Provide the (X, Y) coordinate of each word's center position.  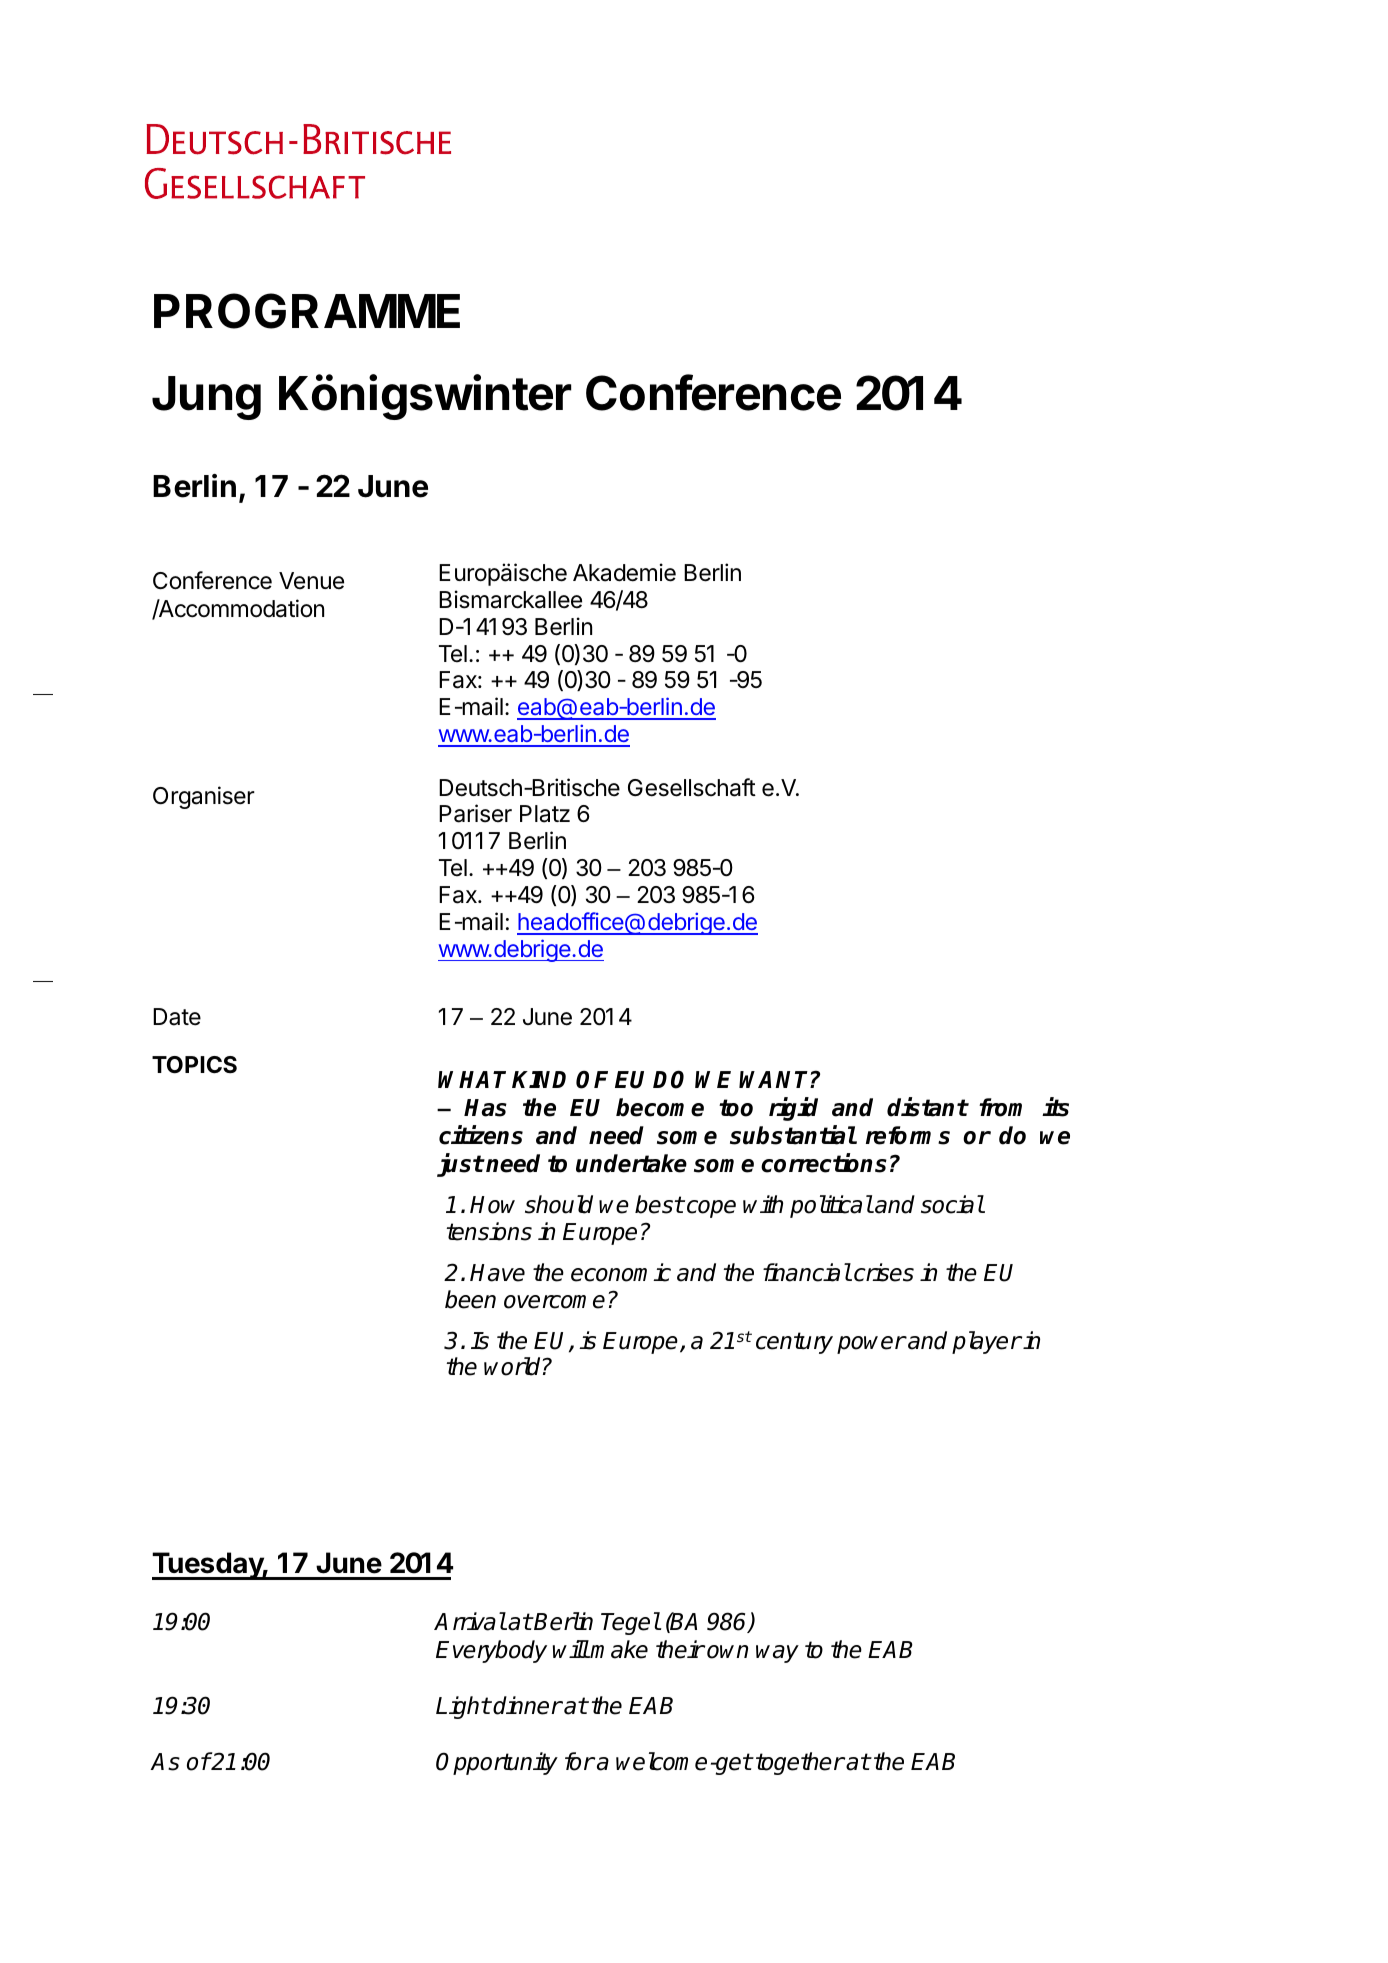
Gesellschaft (692, 787)
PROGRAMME (307, 311)
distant (927, 1107)
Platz (545, 814)
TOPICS (194, 1065)
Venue (311, 581)
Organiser (204, 797)
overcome (554, 1302)
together (800, 1763)
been (470, 1299)
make (619, 1649)
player (986, 1342)
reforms (908, 1135)
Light (463, 1707)
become (660, 1107)
